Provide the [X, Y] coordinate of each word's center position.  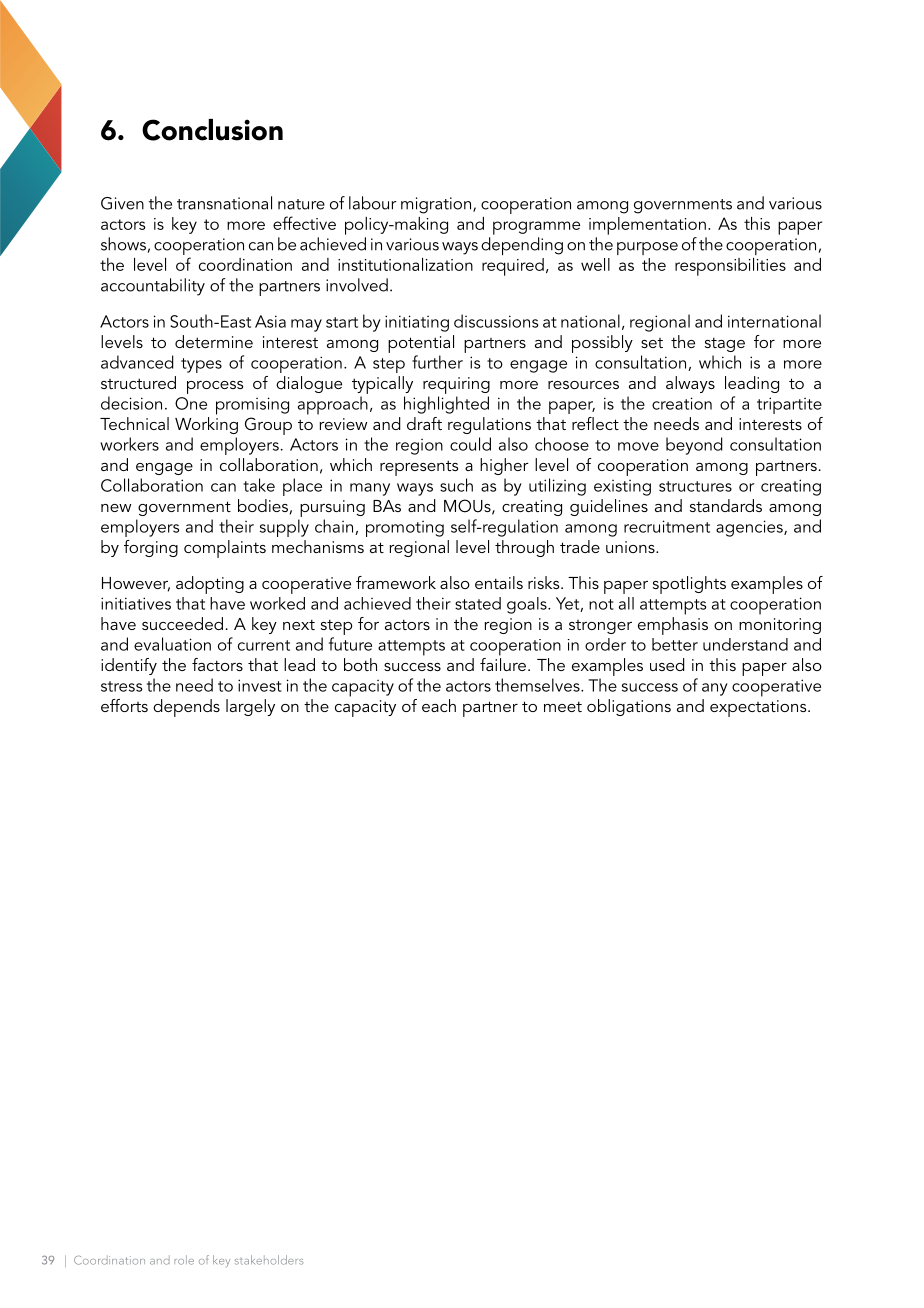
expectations [759, 708]
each [439, 705]
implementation [647, 226]
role [184, 1260]
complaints [225, 549]
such [456, 485]
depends [186, 708]
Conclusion [212, 130]
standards [726, 505]
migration [436, 205]
